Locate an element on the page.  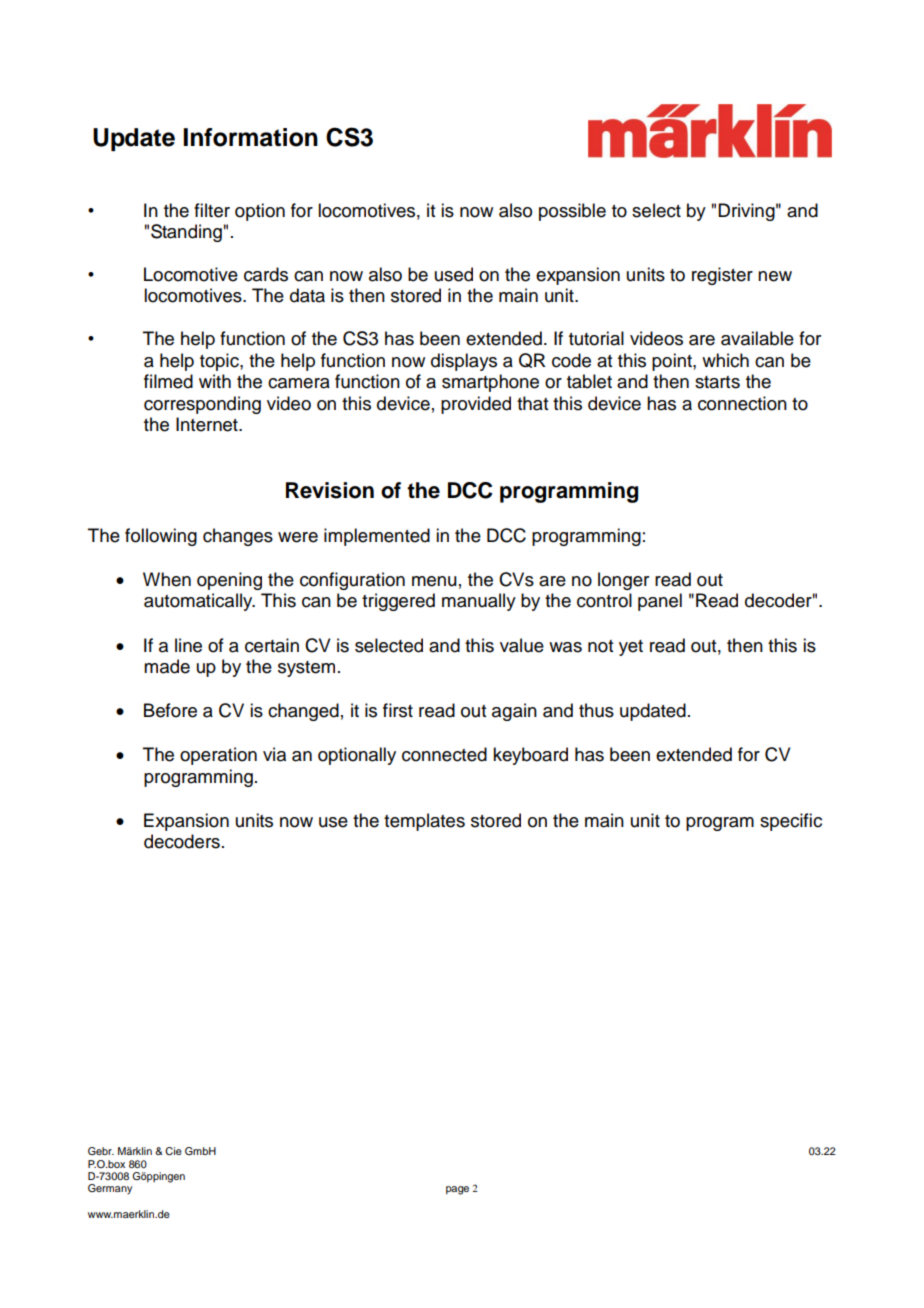
yet is located at coordinates (631, 648).
